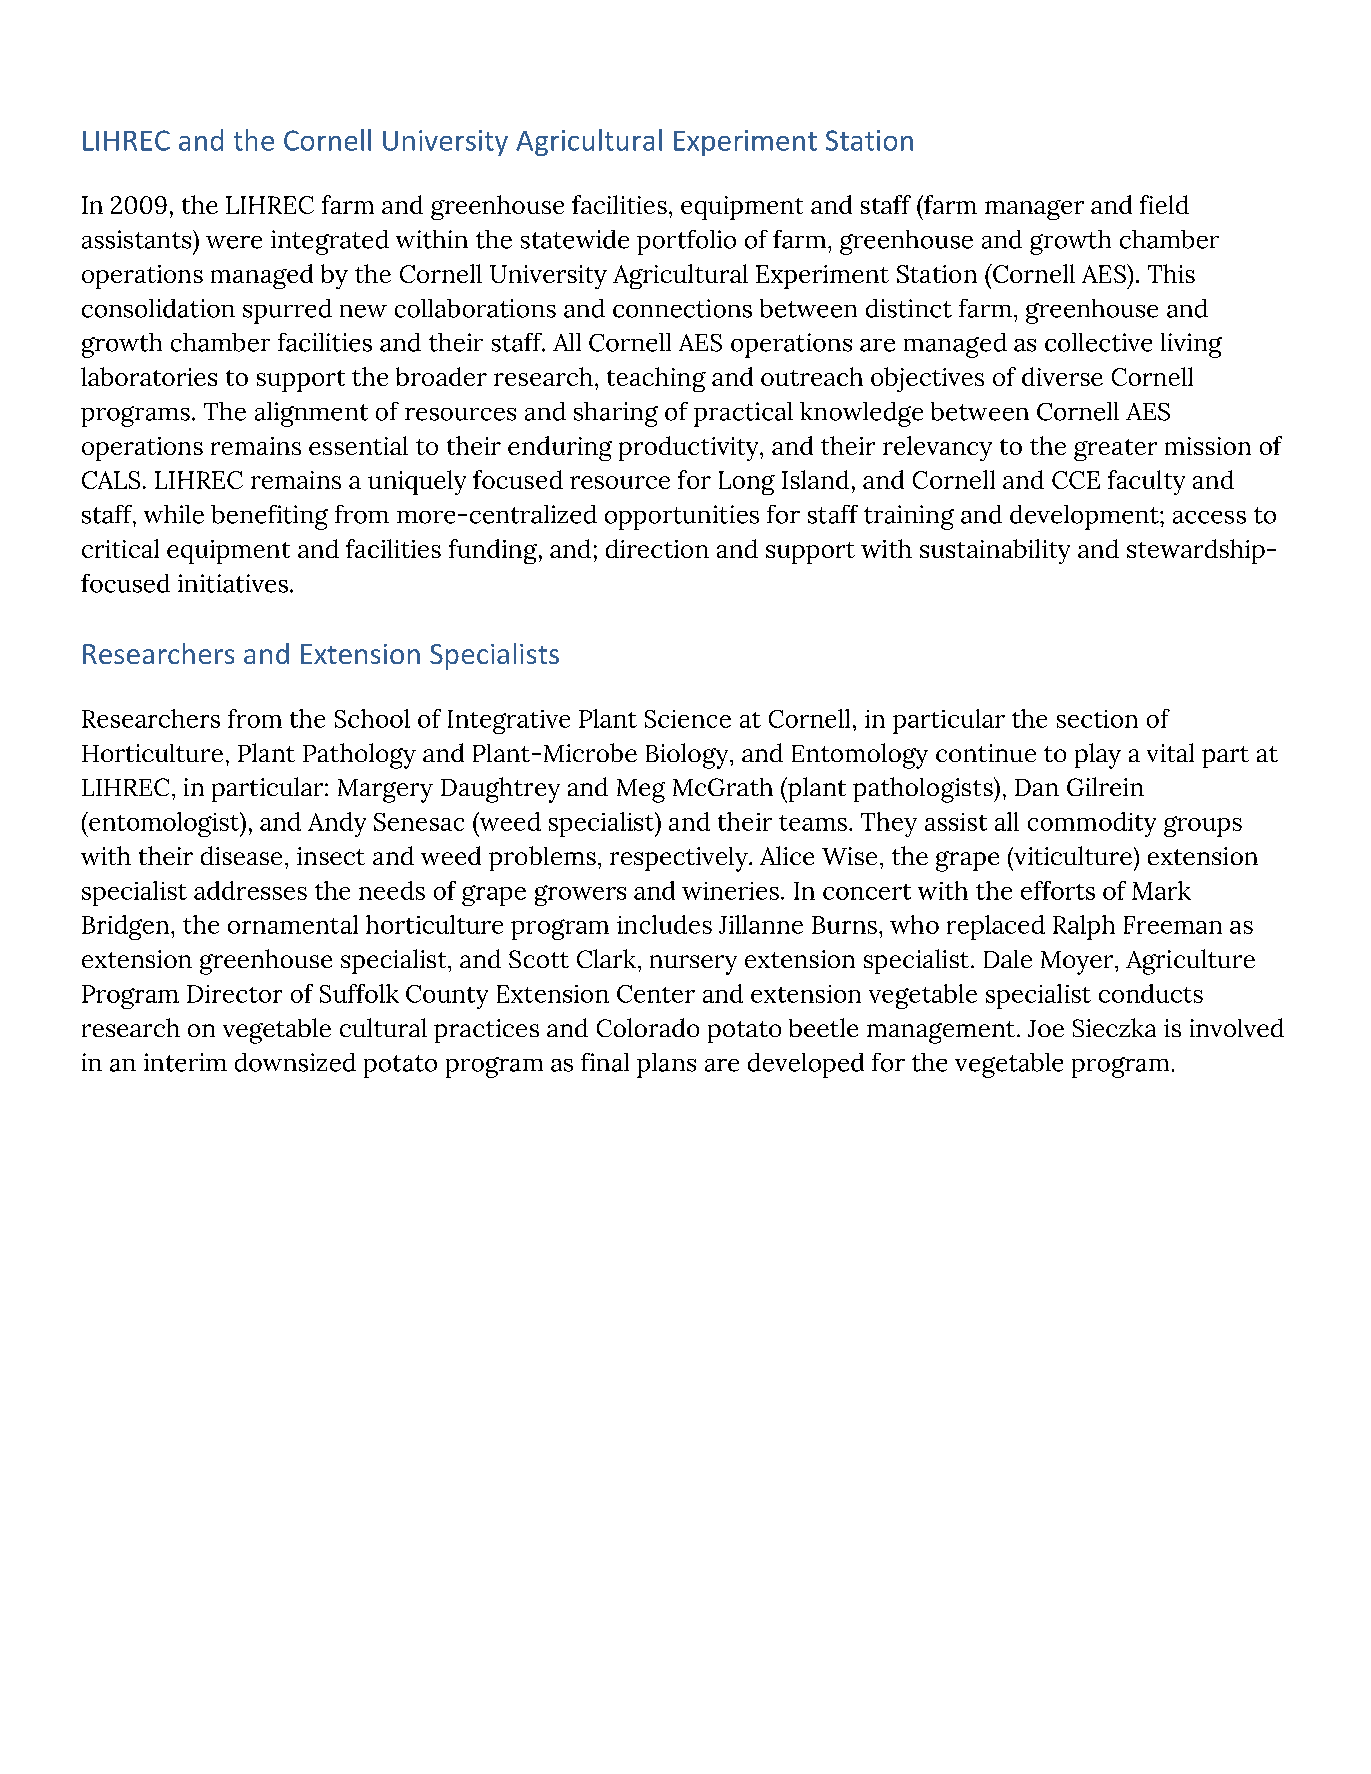 This screenshot has height=1774, width=1371. What do you see at coordinates (234, 242) in the screenshot?
I see `were` at bounding box center [234, 242].
